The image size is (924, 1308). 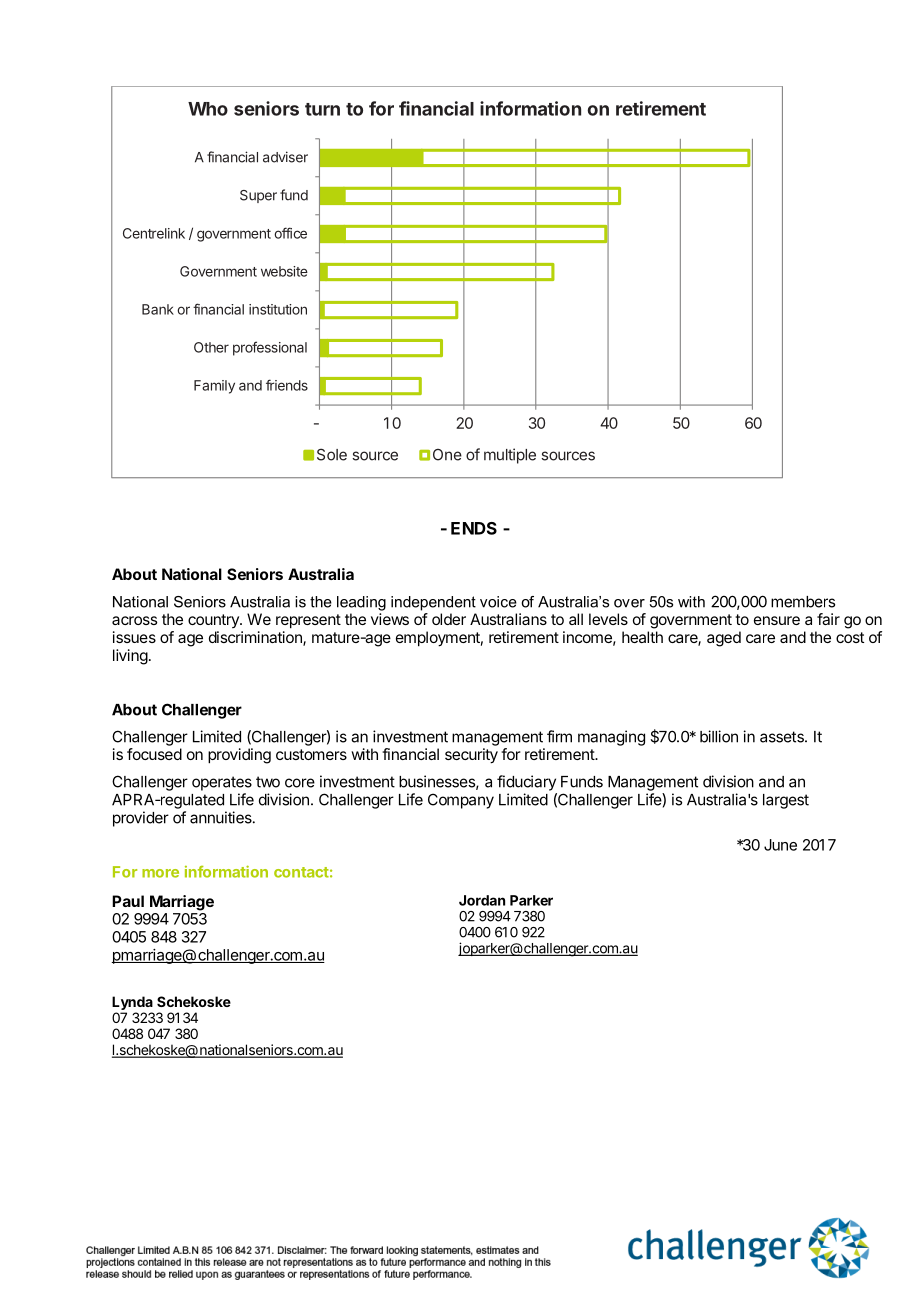 I want to click on One, so click(x=447, y=455).
